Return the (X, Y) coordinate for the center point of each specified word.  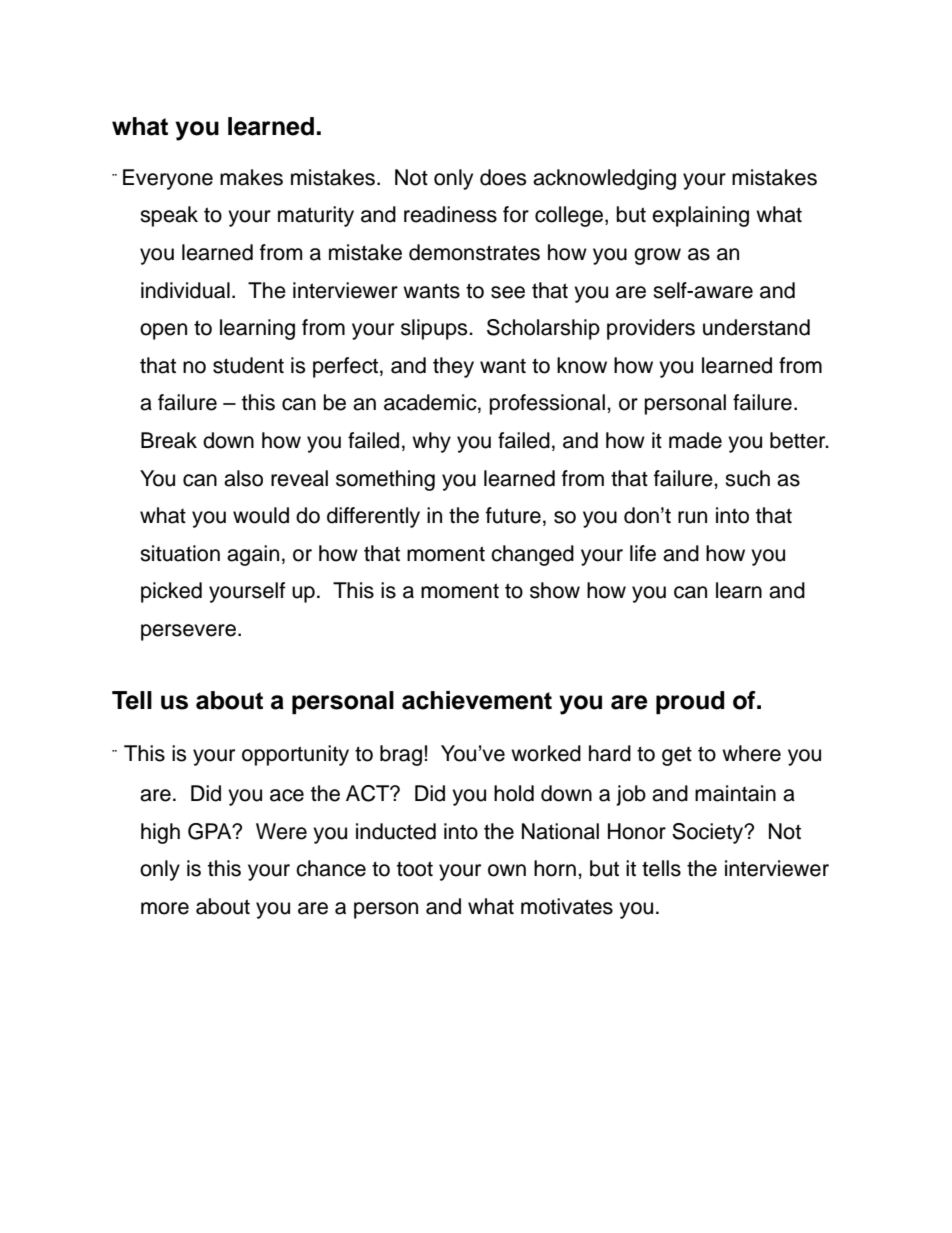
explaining (700, 216)
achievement (477, 700)
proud (690, 702)
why (431, 442)
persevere (188, 632)
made (695, 440)
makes (251, 177)
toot (415, 869)
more (165, 908)
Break (169, 440)
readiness (450, 214)
